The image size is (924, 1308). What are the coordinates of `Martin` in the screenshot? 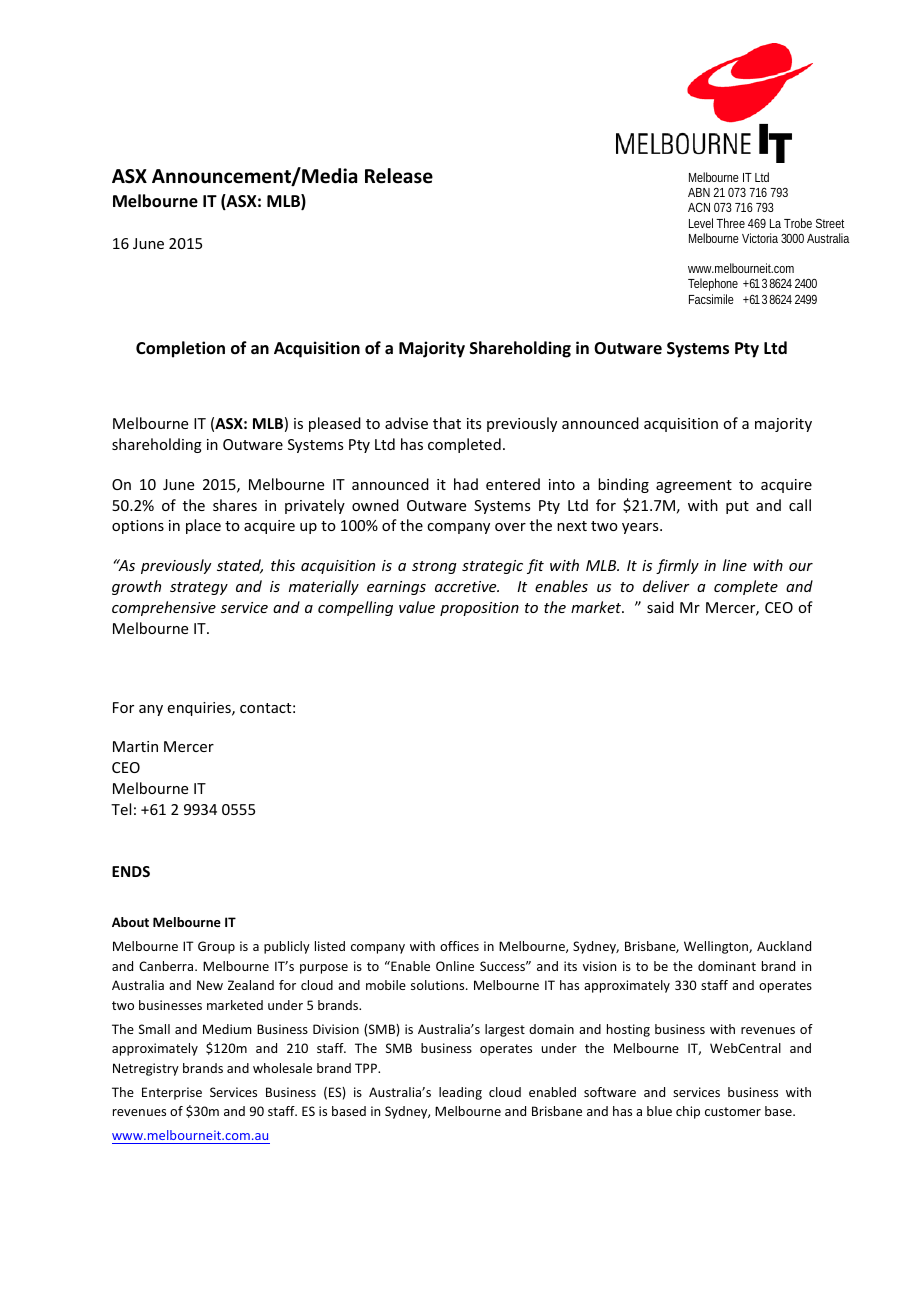 It's located at (135, 746).
